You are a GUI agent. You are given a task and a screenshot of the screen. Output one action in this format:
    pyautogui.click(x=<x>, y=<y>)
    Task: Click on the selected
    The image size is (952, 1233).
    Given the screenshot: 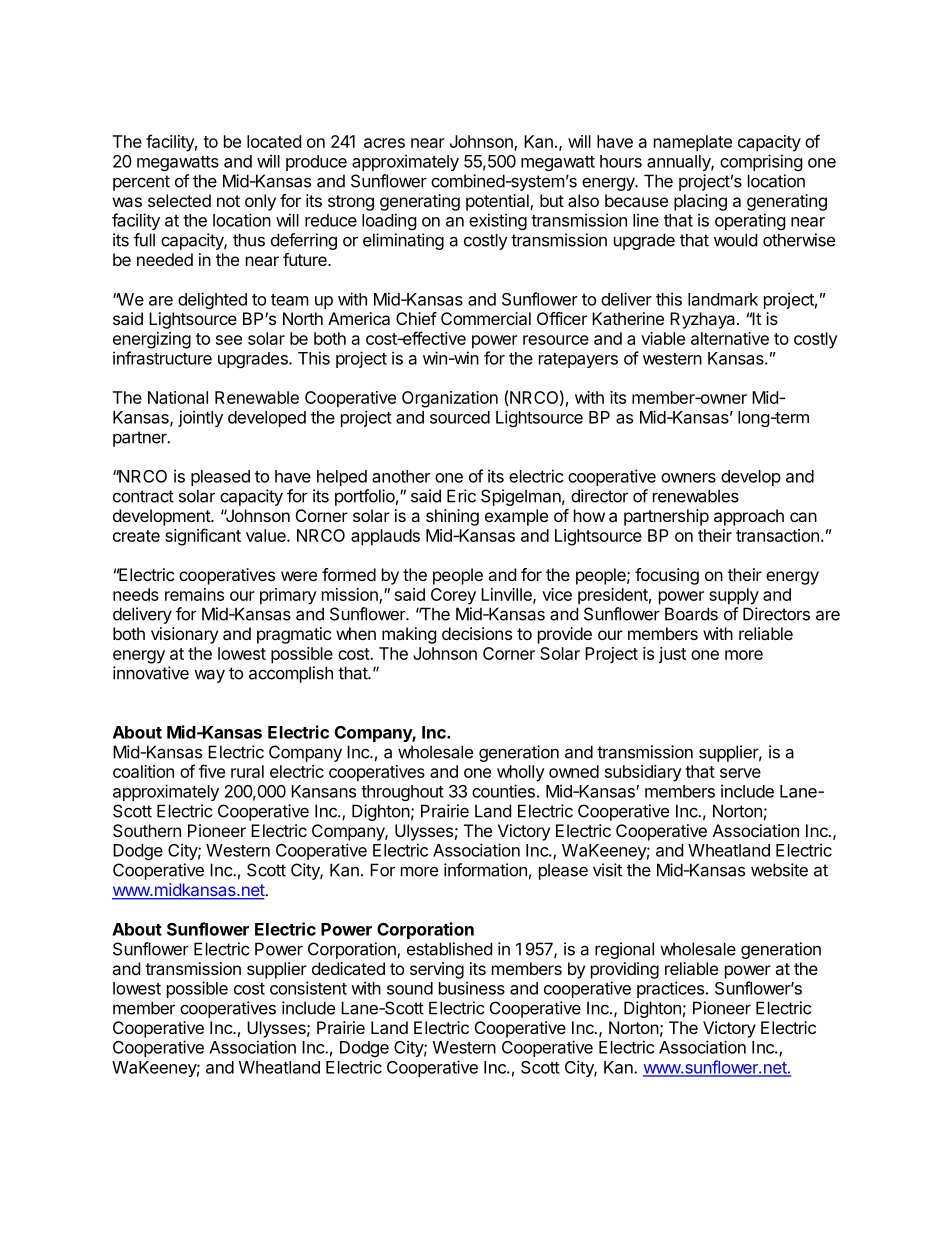 What is the action you would take?
    pyautogui.click(x=179, y=200)
